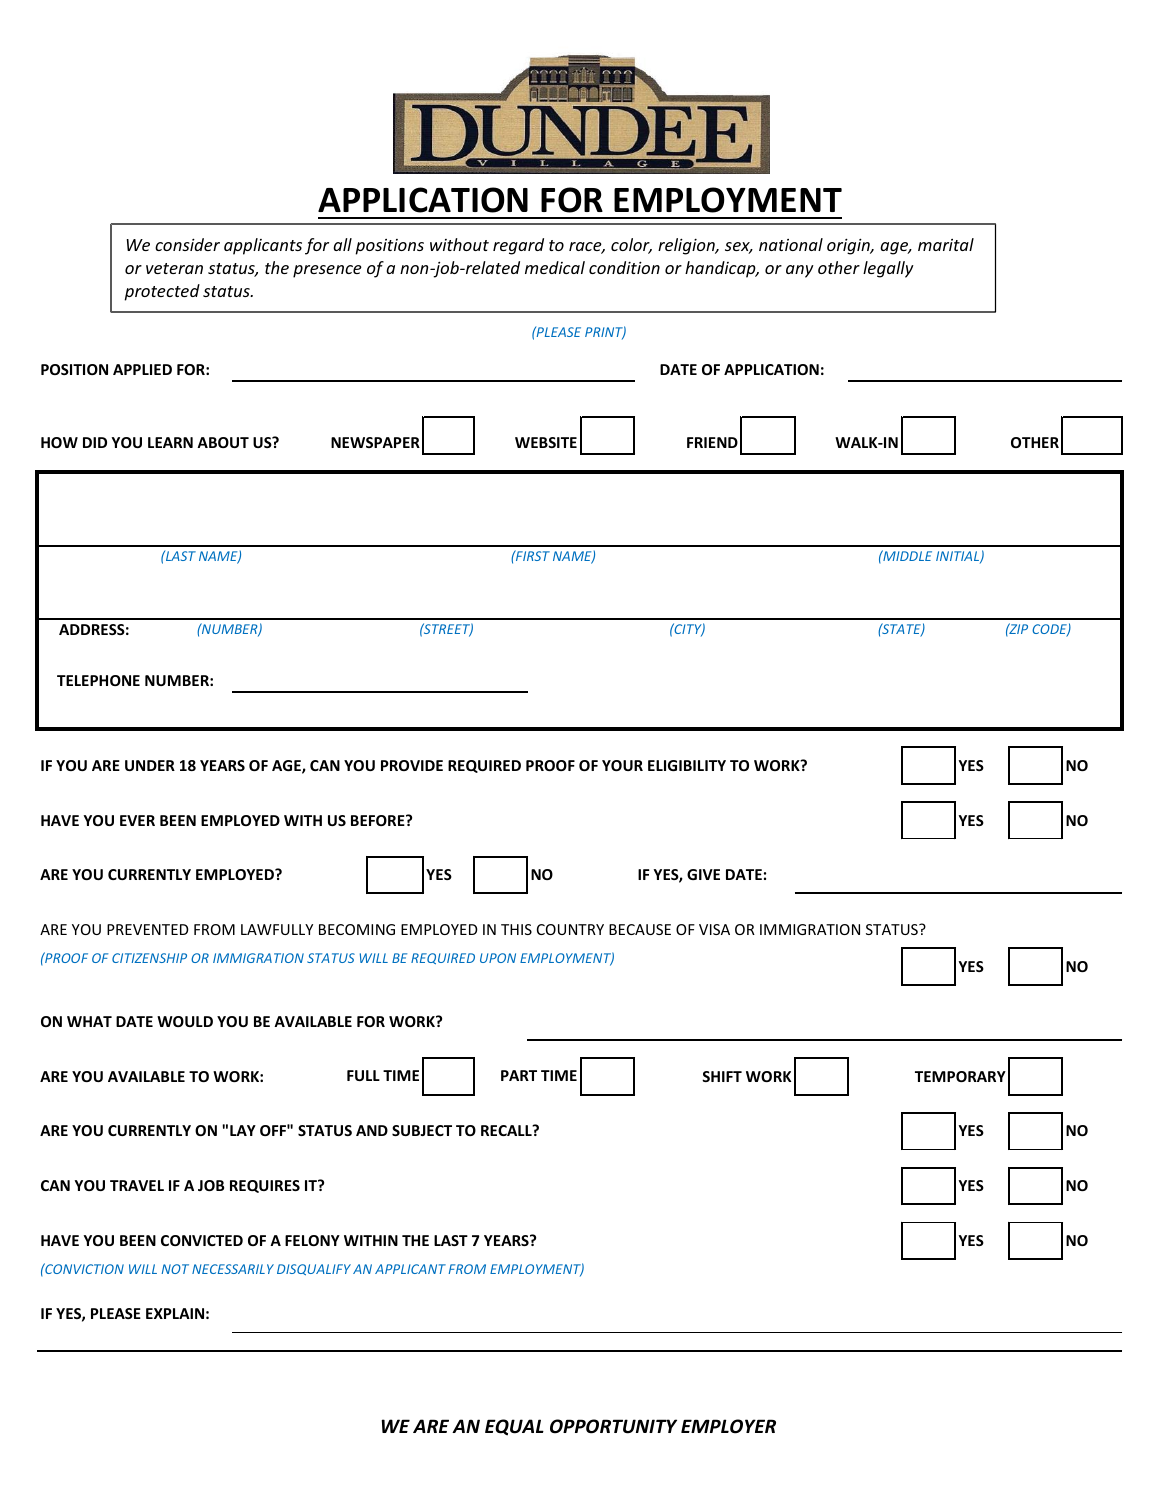 Image resolution: width=1161 pixels, height=1502 pixels. I want to click on veteran, so click(174, 268).
